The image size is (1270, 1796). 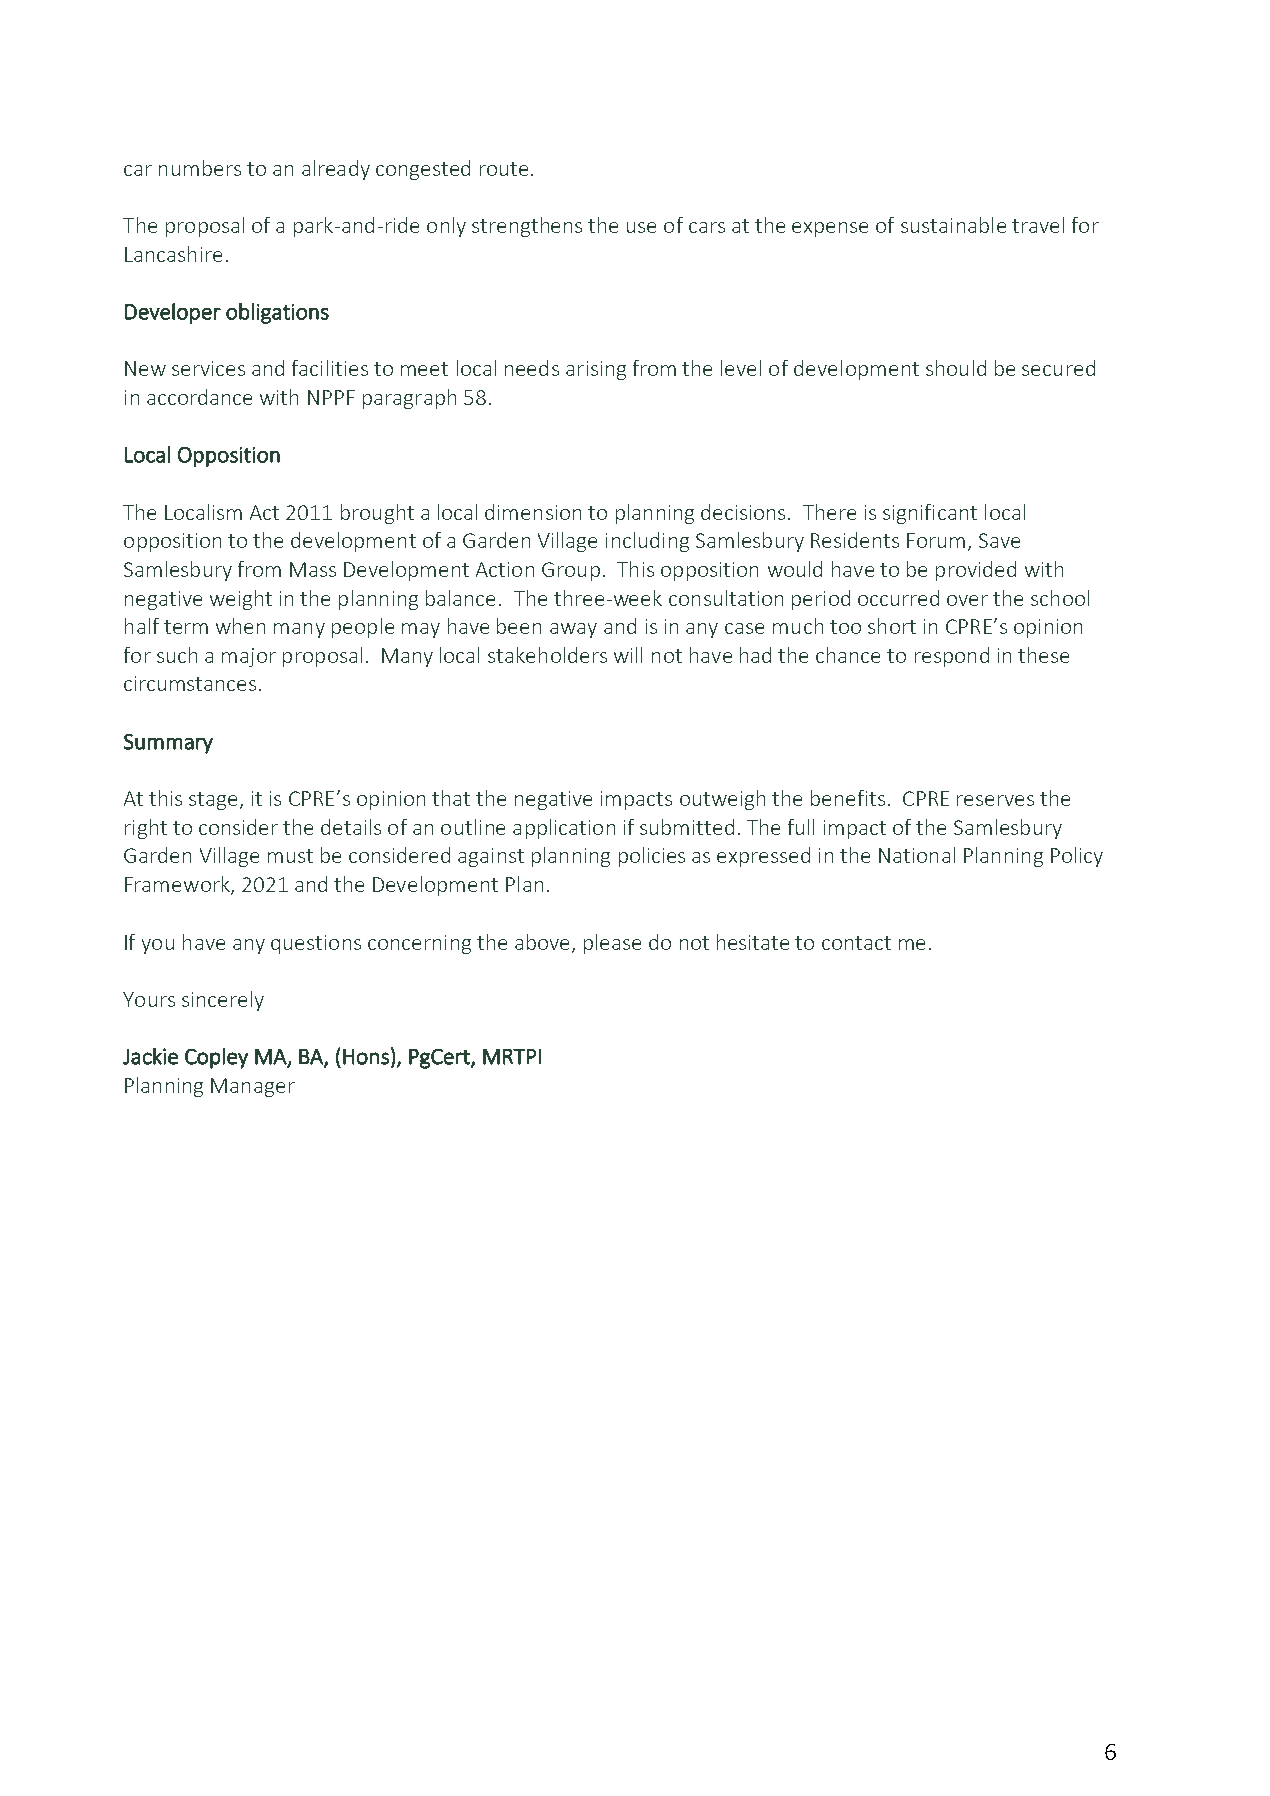 I want to click on significant, so click(x=930, y=514).
